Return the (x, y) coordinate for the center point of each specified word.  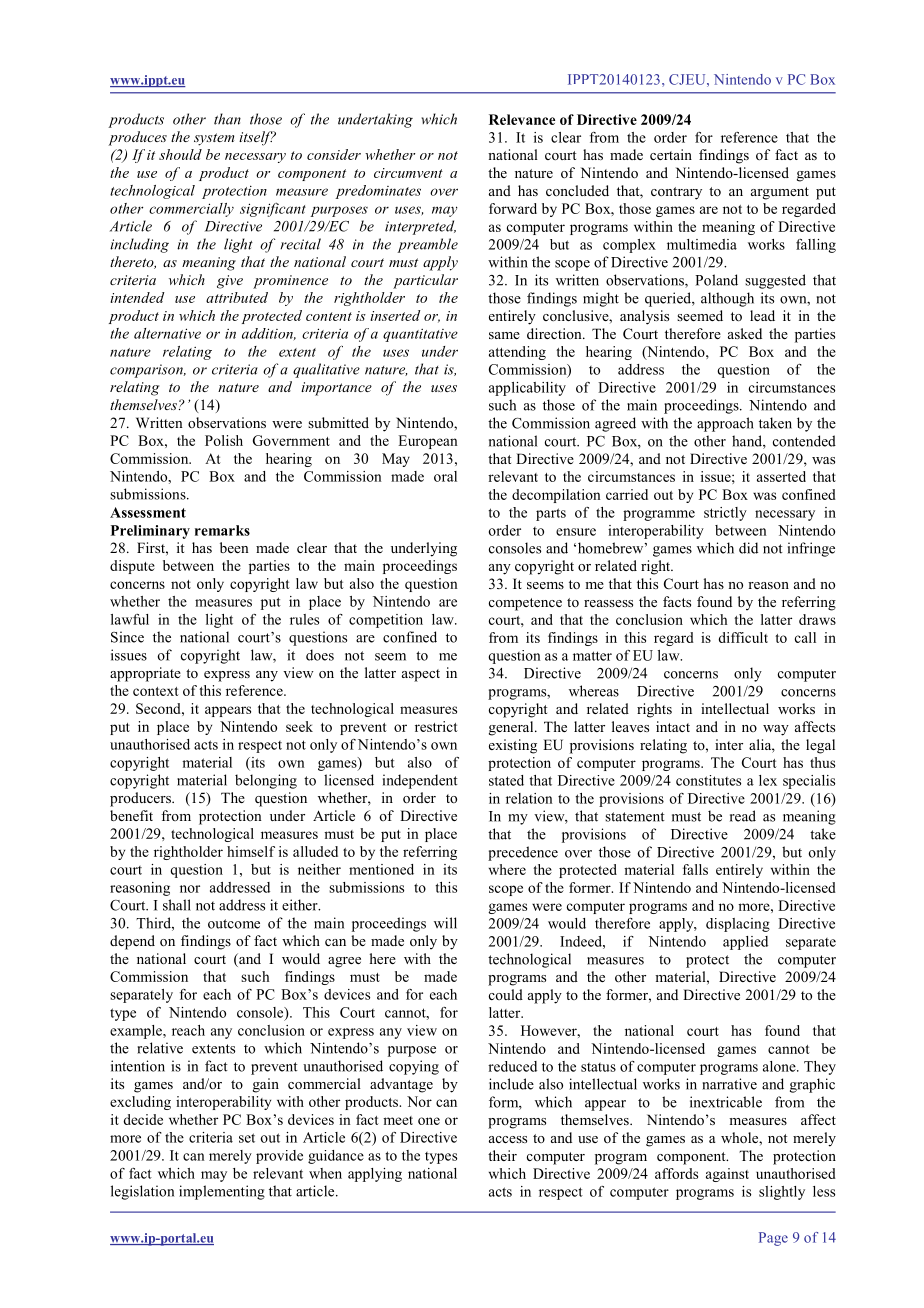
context (156, 691)
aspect (421, 675)
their (502, 1155)
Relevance (522, 119)
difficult (743, 637)
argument (780, 193)
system (214, 139)
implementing (222, 1192)
